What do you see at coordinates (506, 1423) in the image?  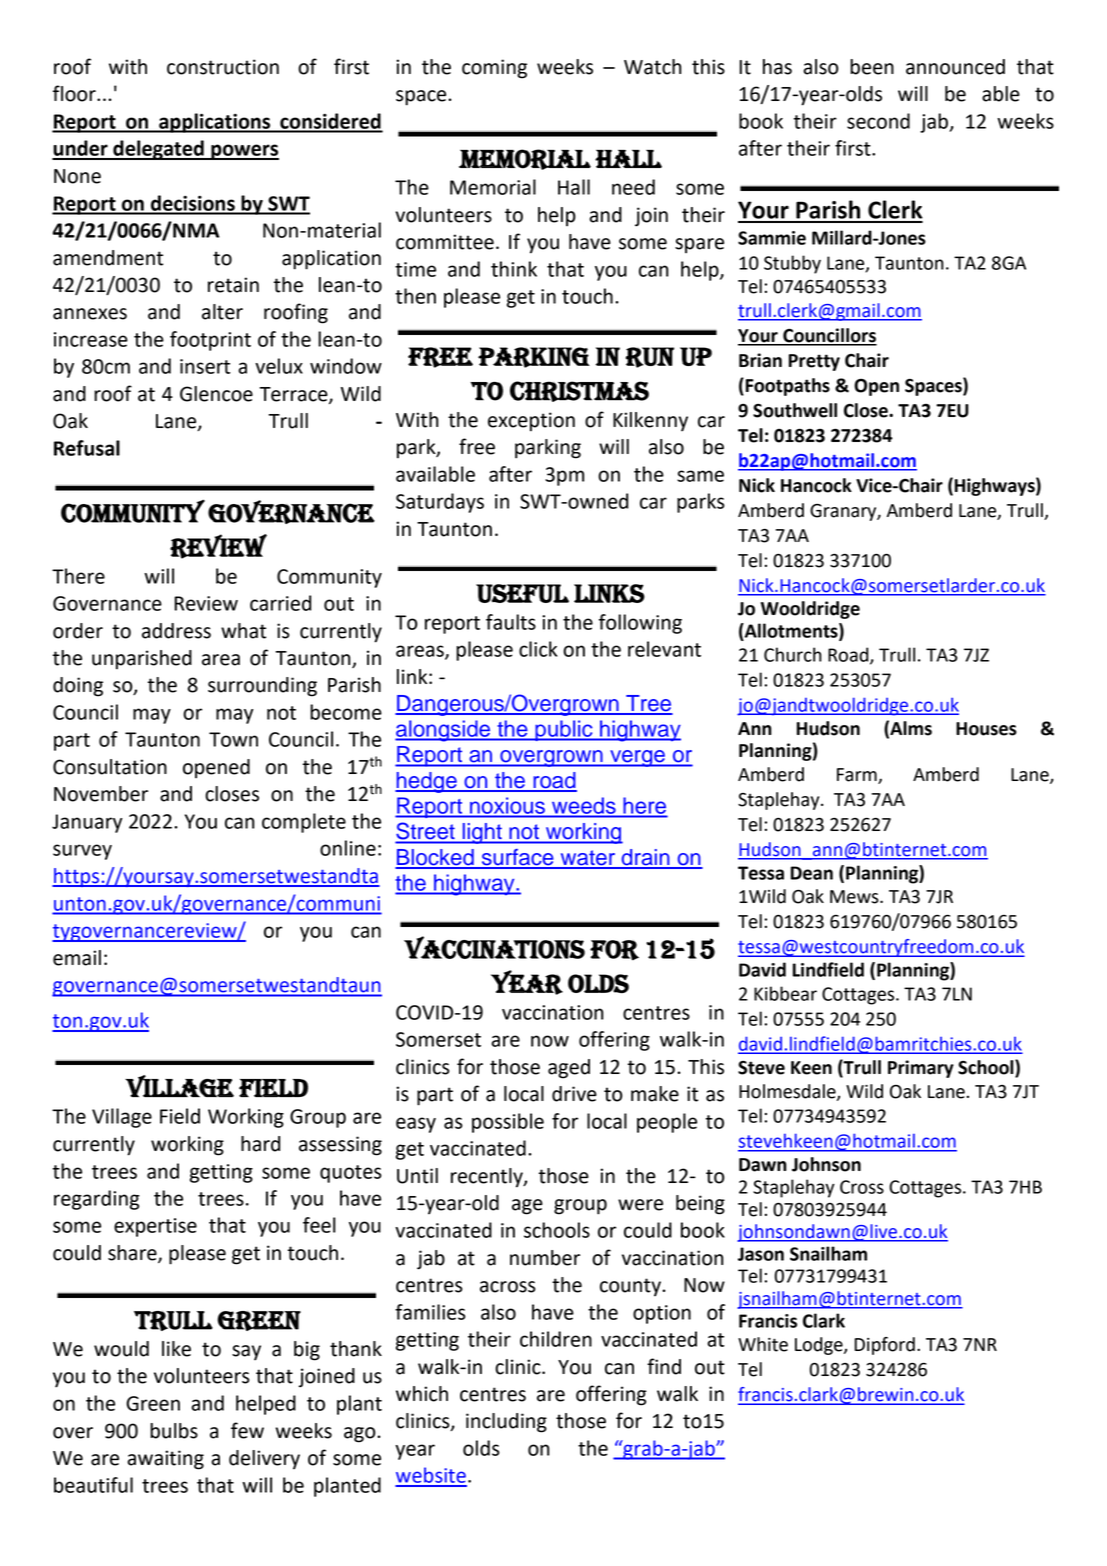 I see `including` at bounding box center [506, 1423].
